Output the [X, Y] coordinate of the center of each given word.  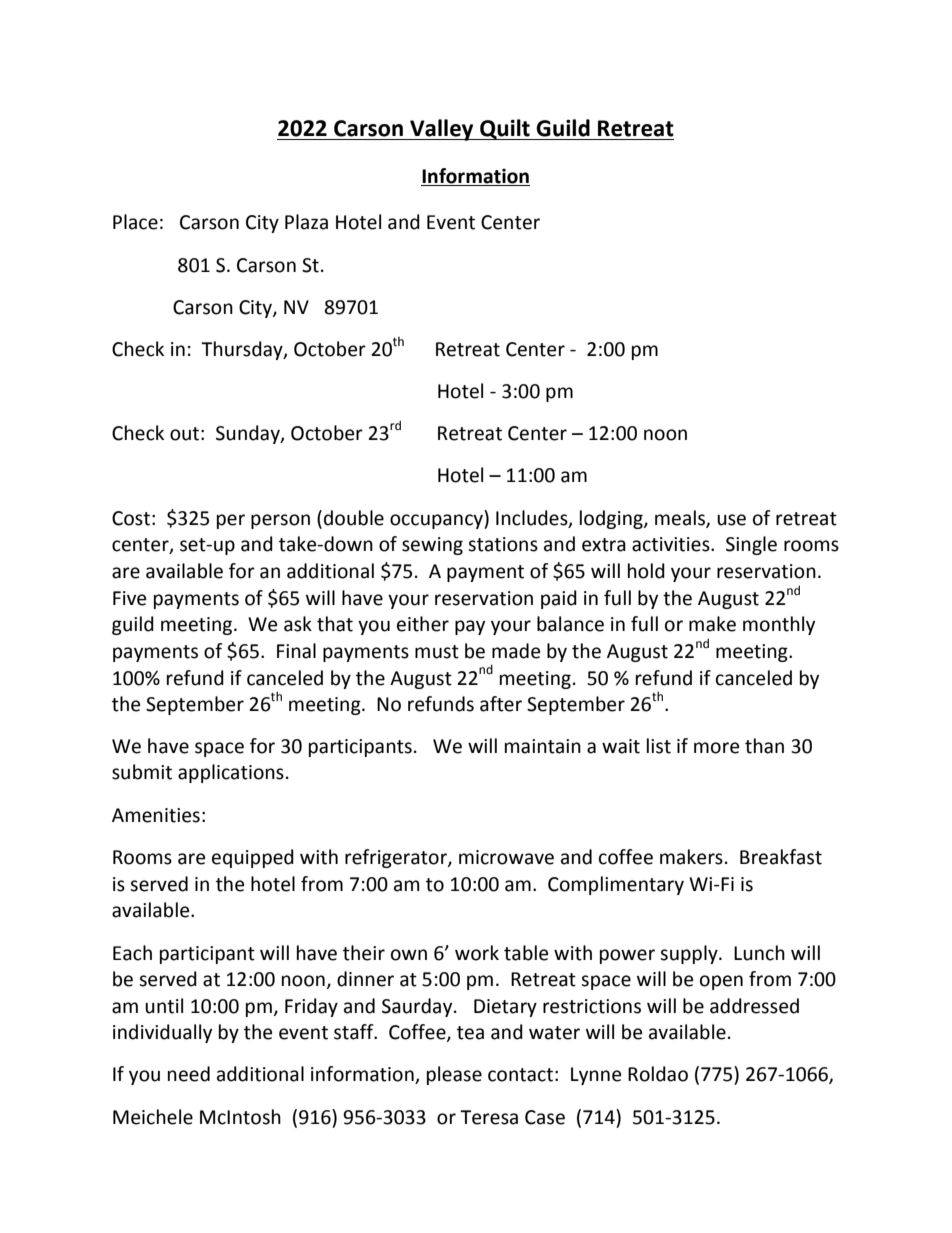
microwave [506, 857]
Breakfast [781, 857]
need [189, 1074]
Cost [131, 518]
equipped [253, 858]
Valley [442, 130]
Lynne [596, 1076]
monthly [779, 625]
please [454, 1075]
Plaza [306, 222]
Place [135, 222]
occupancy [437, 521]
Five [129, 598]
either [423, 624]
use [731, 520]
